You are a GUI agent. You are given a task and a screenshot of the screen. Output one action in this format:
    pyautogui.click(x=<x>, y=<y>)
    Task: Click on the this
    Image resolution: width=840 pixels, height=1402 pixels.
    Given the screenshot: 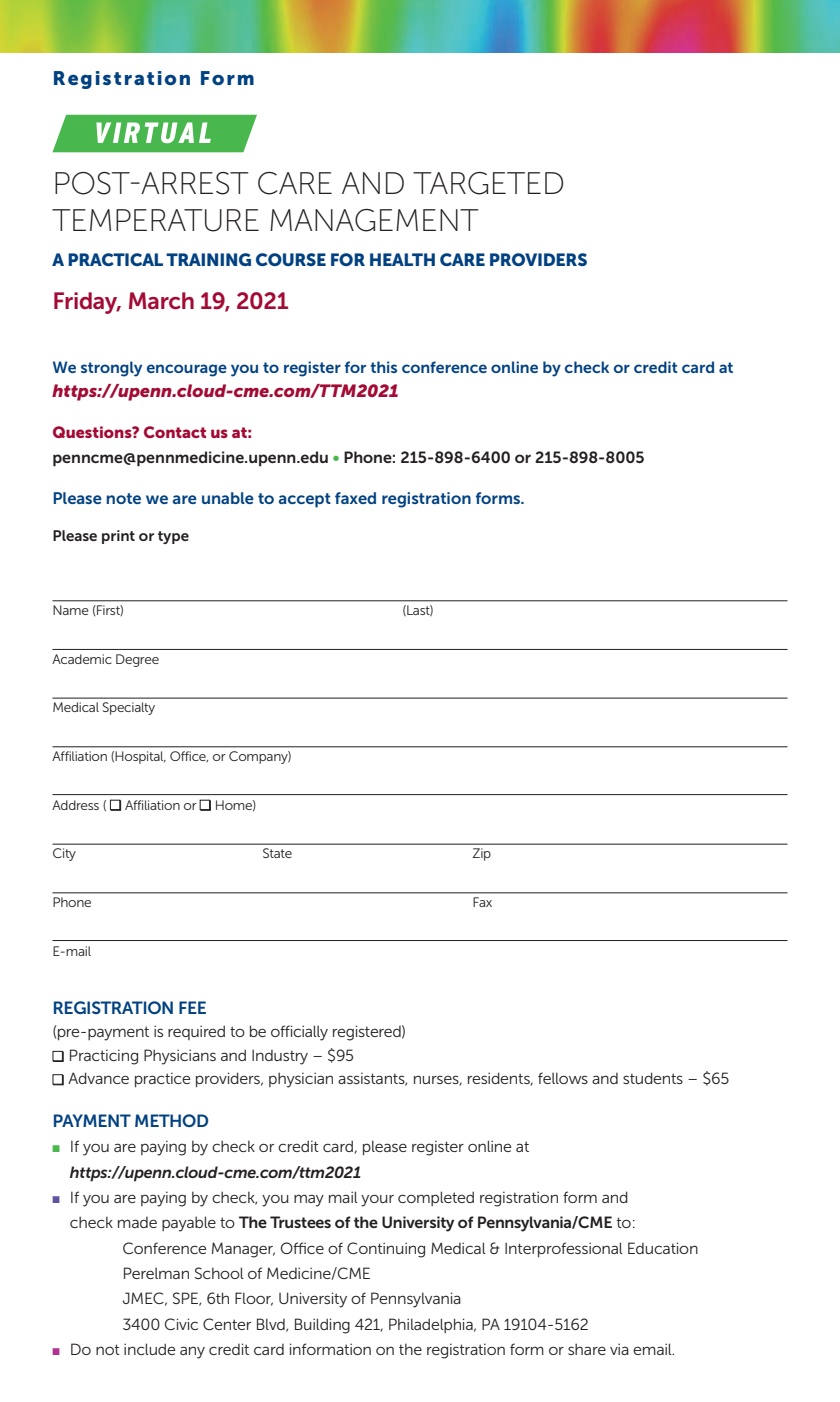 What is the action you would take?
    pyautogui.click(x=383, y=367)
